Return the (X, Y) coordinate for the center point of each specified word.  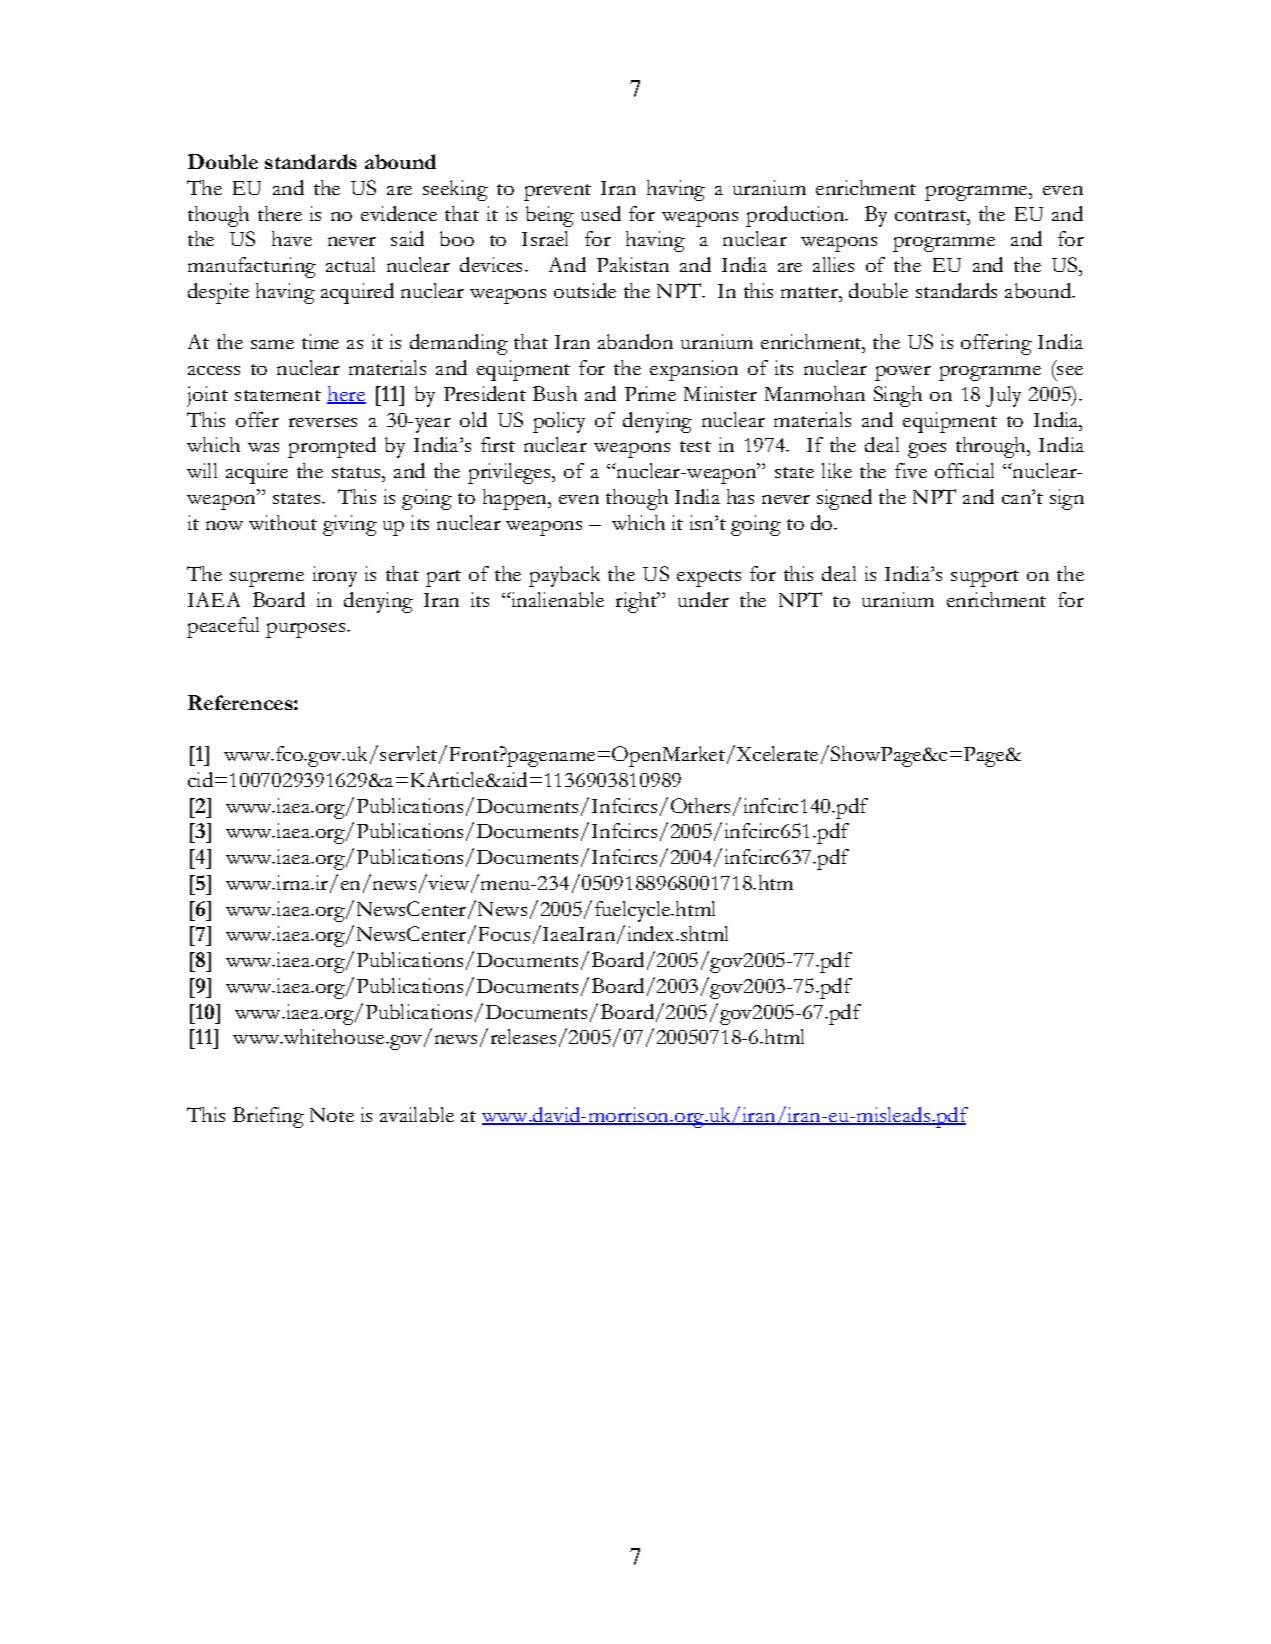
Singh (898, 396)
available (417, 1114)
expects (709, 578)
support (985, 578)
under (703, 599)
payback (564, 576)
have (292, 238)
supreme (267, 579)
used (601, 213)
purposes (307, 630)
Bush (555, 393)
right (637, 602)
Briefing (268, 1117)
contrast (931, 215)
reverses (323, 422)
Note (332, 1115)
